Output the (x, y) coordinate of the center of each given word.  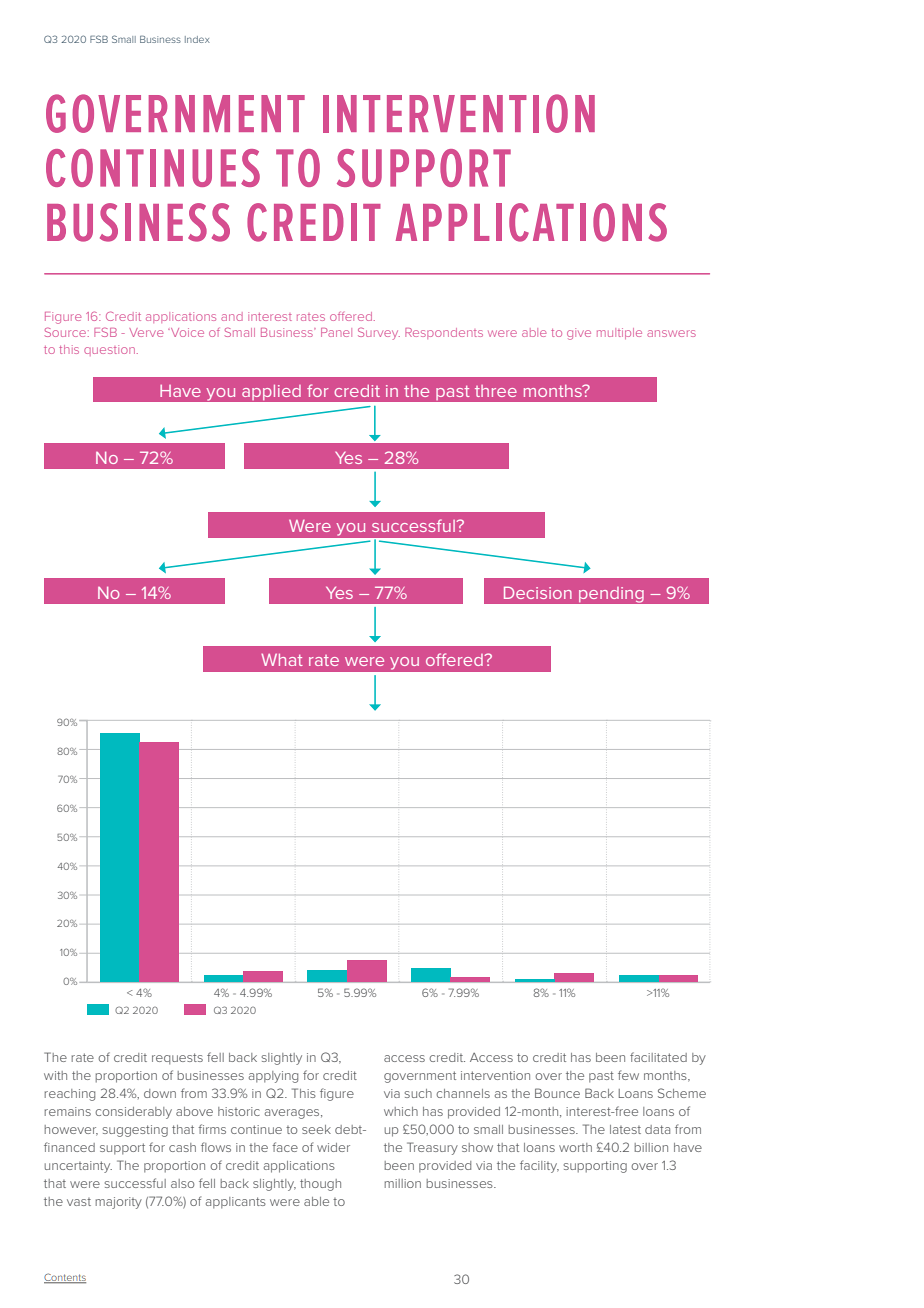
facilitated (658, 1057)
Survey (379, 333)
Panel (336, 332)
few (628, 1075)
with (55, 1075)
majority (118, 1203)
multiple (619, 333)
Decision (538, 592)
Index (197, 39)
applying (273, 1077)
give (579, 334)
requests (177, 1059)
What (282, 660)
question (109, 350)
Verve (146, 332)
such (418, 1093)
